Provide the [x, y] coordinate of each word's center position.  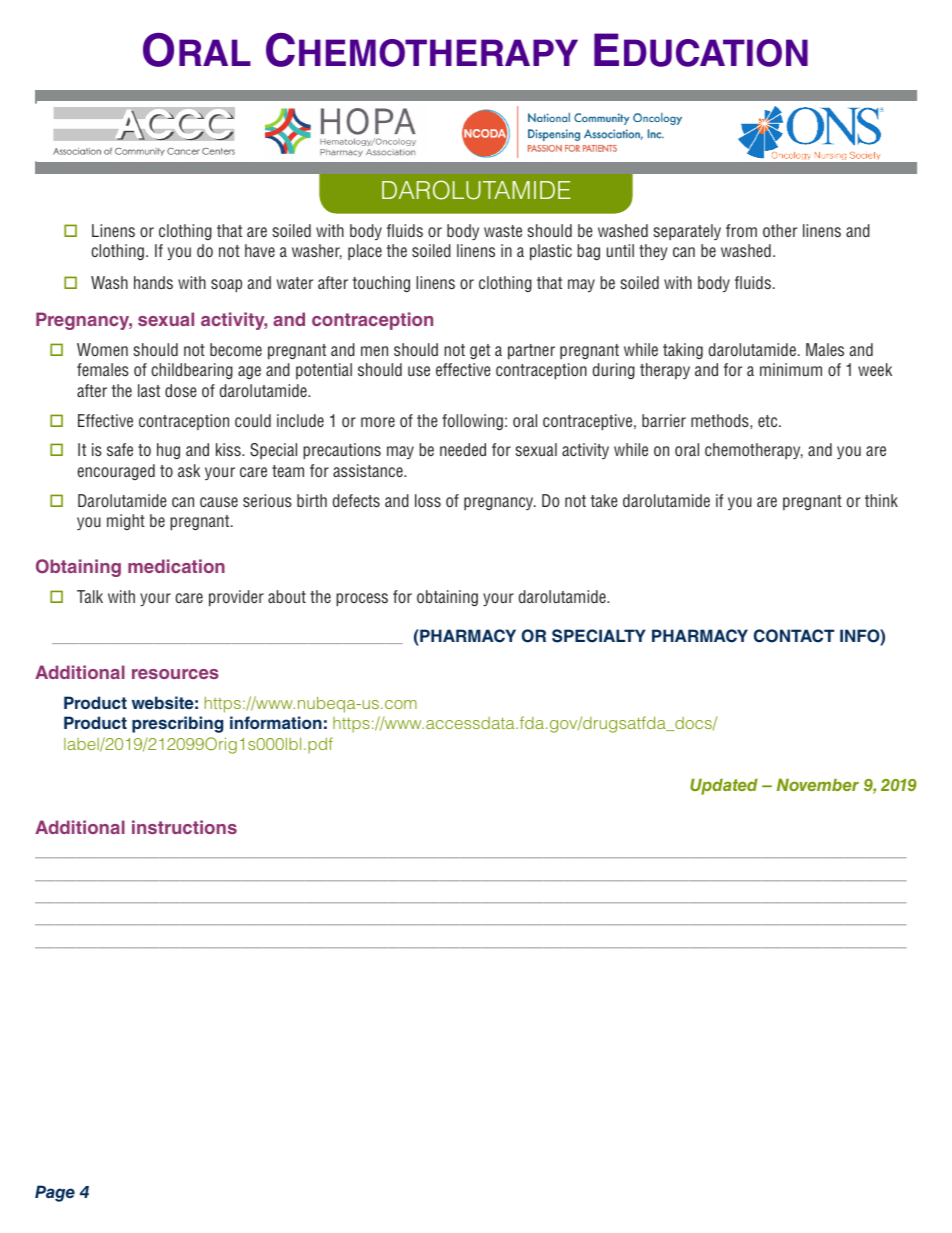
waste [503, 231]
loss [428, 500]
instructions [184, 827]
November [818, 785]
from [741, 230]
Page [55, 1193]
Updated [724, 787]
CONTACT [794, 636]
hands [153, 282]
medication [176, 566]
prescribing [177, 724]
